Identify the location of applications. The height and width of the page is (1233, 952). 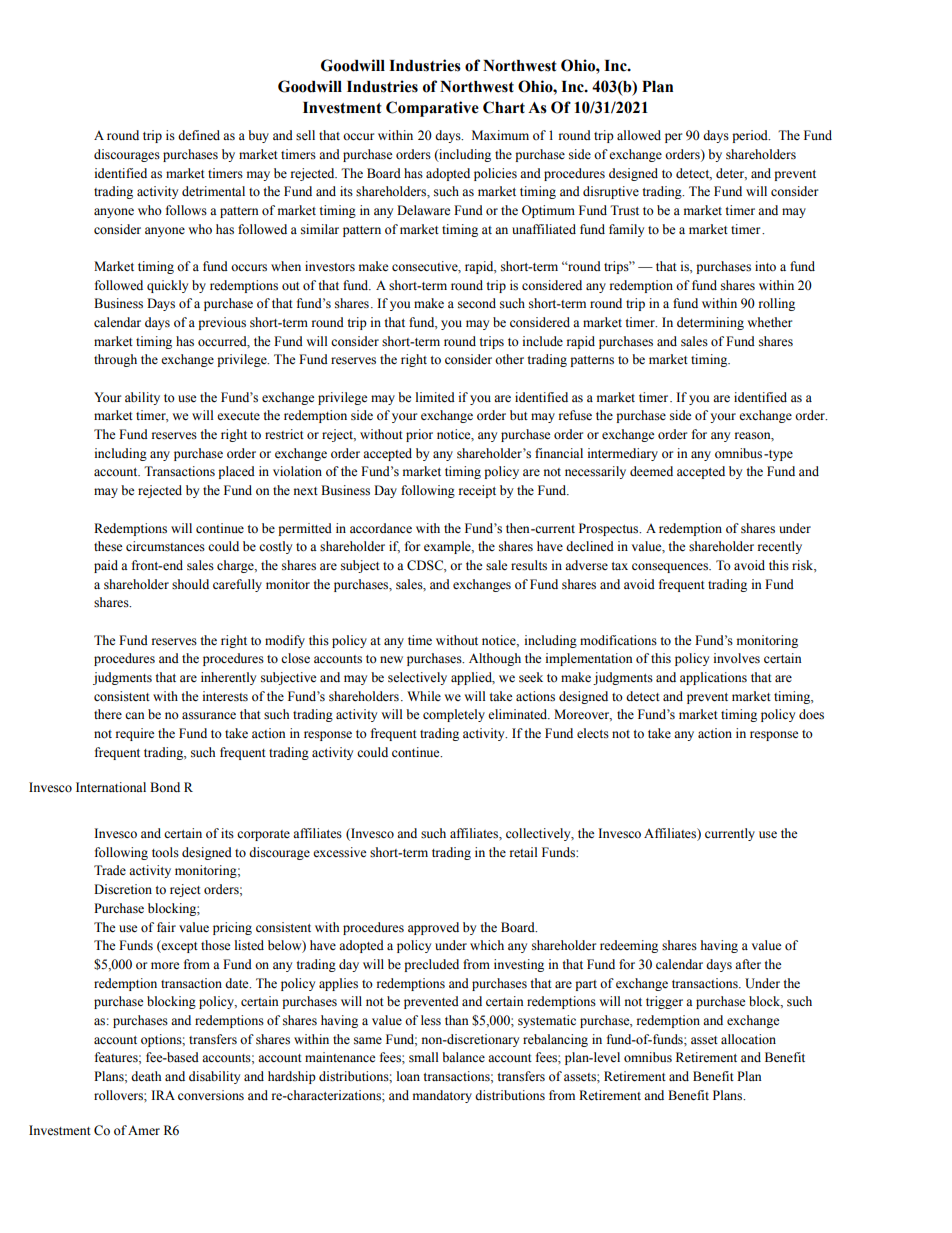
(713, 678).
